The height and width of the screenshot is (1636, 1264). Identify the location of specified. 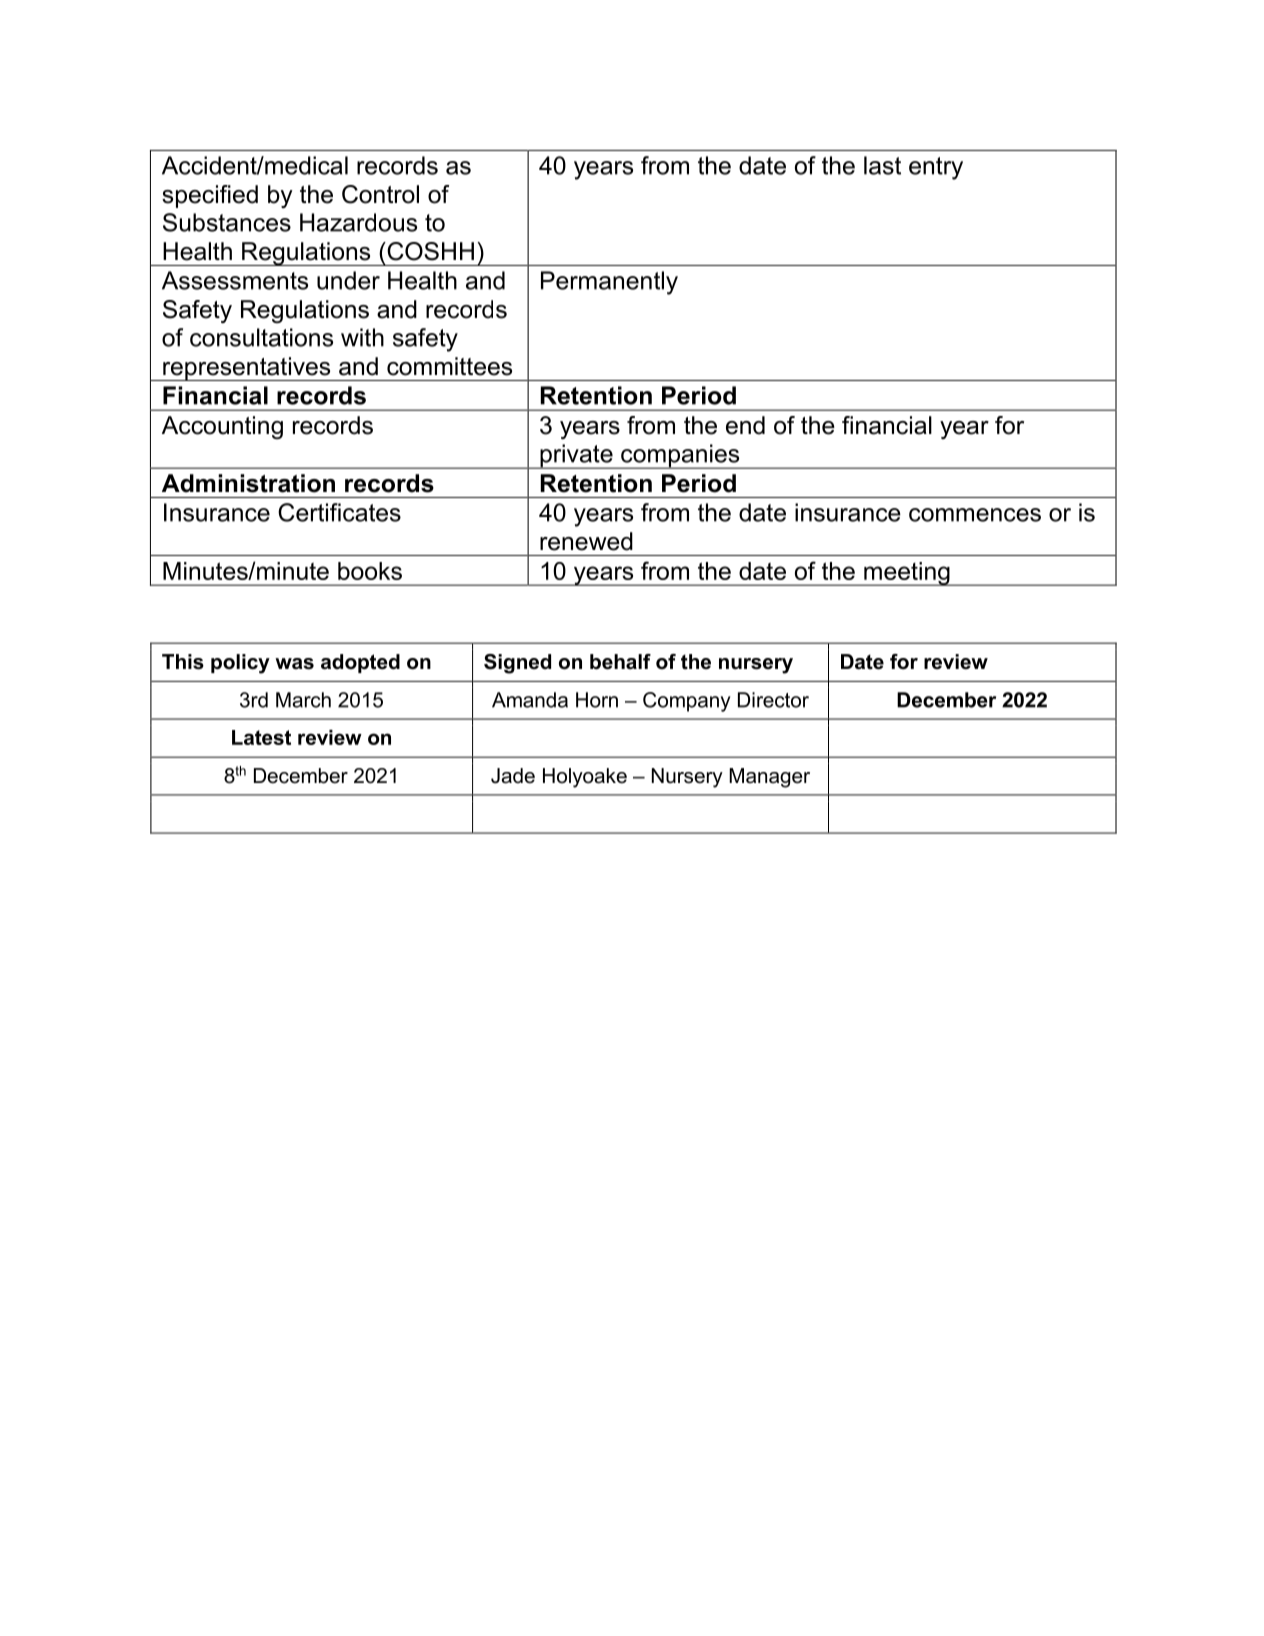
(210, 196).
